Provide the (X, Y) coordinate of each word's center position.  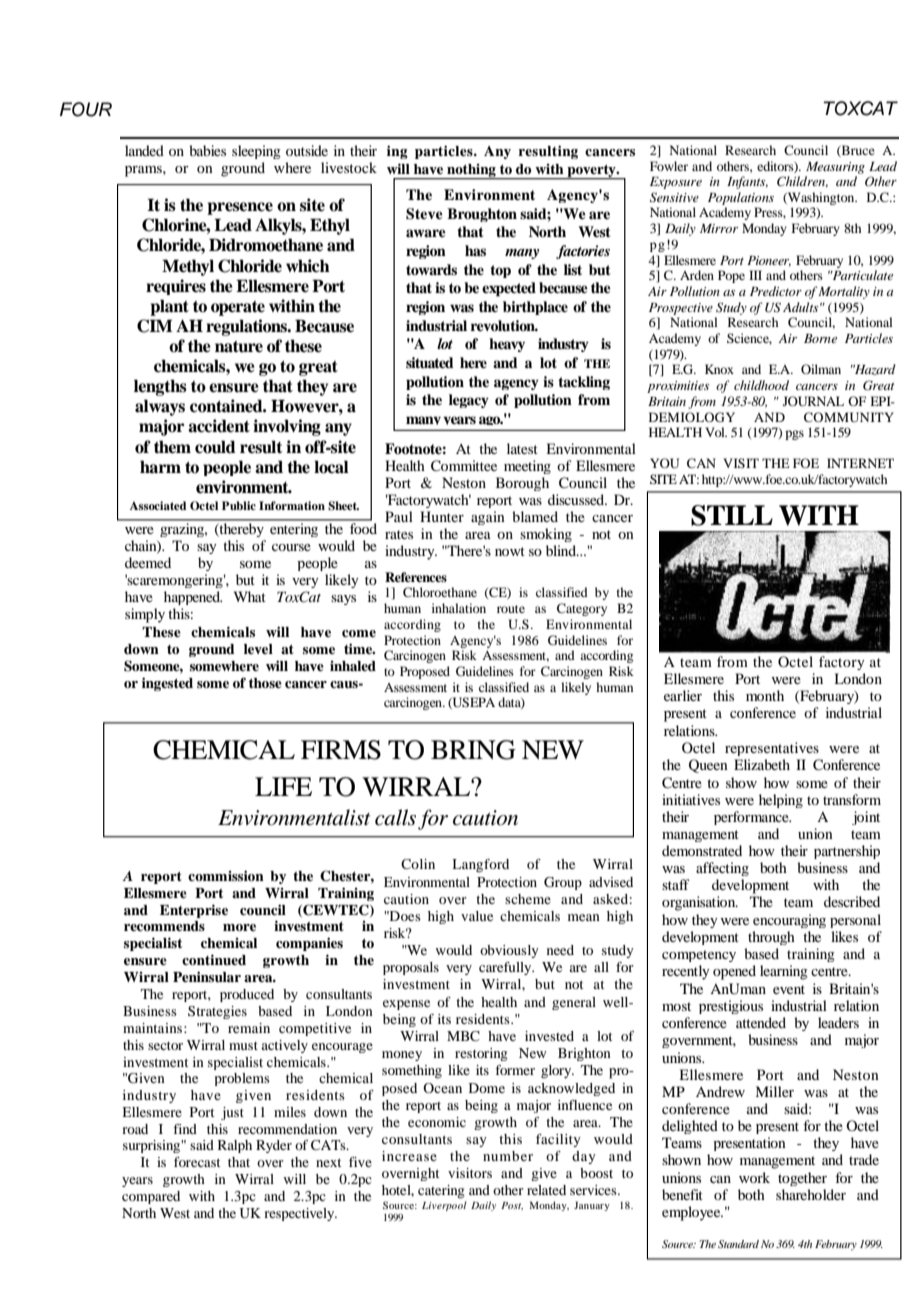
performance (752, 818)
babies (207, 150)
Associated (158, 505)
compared (151, 1197)
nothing (471, 171)
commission (226, 875)
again (488, 518)
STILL (732, 515)
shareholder (811, 1194)
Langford (480, 866)
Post (512, 1206)
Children (802, 182)
